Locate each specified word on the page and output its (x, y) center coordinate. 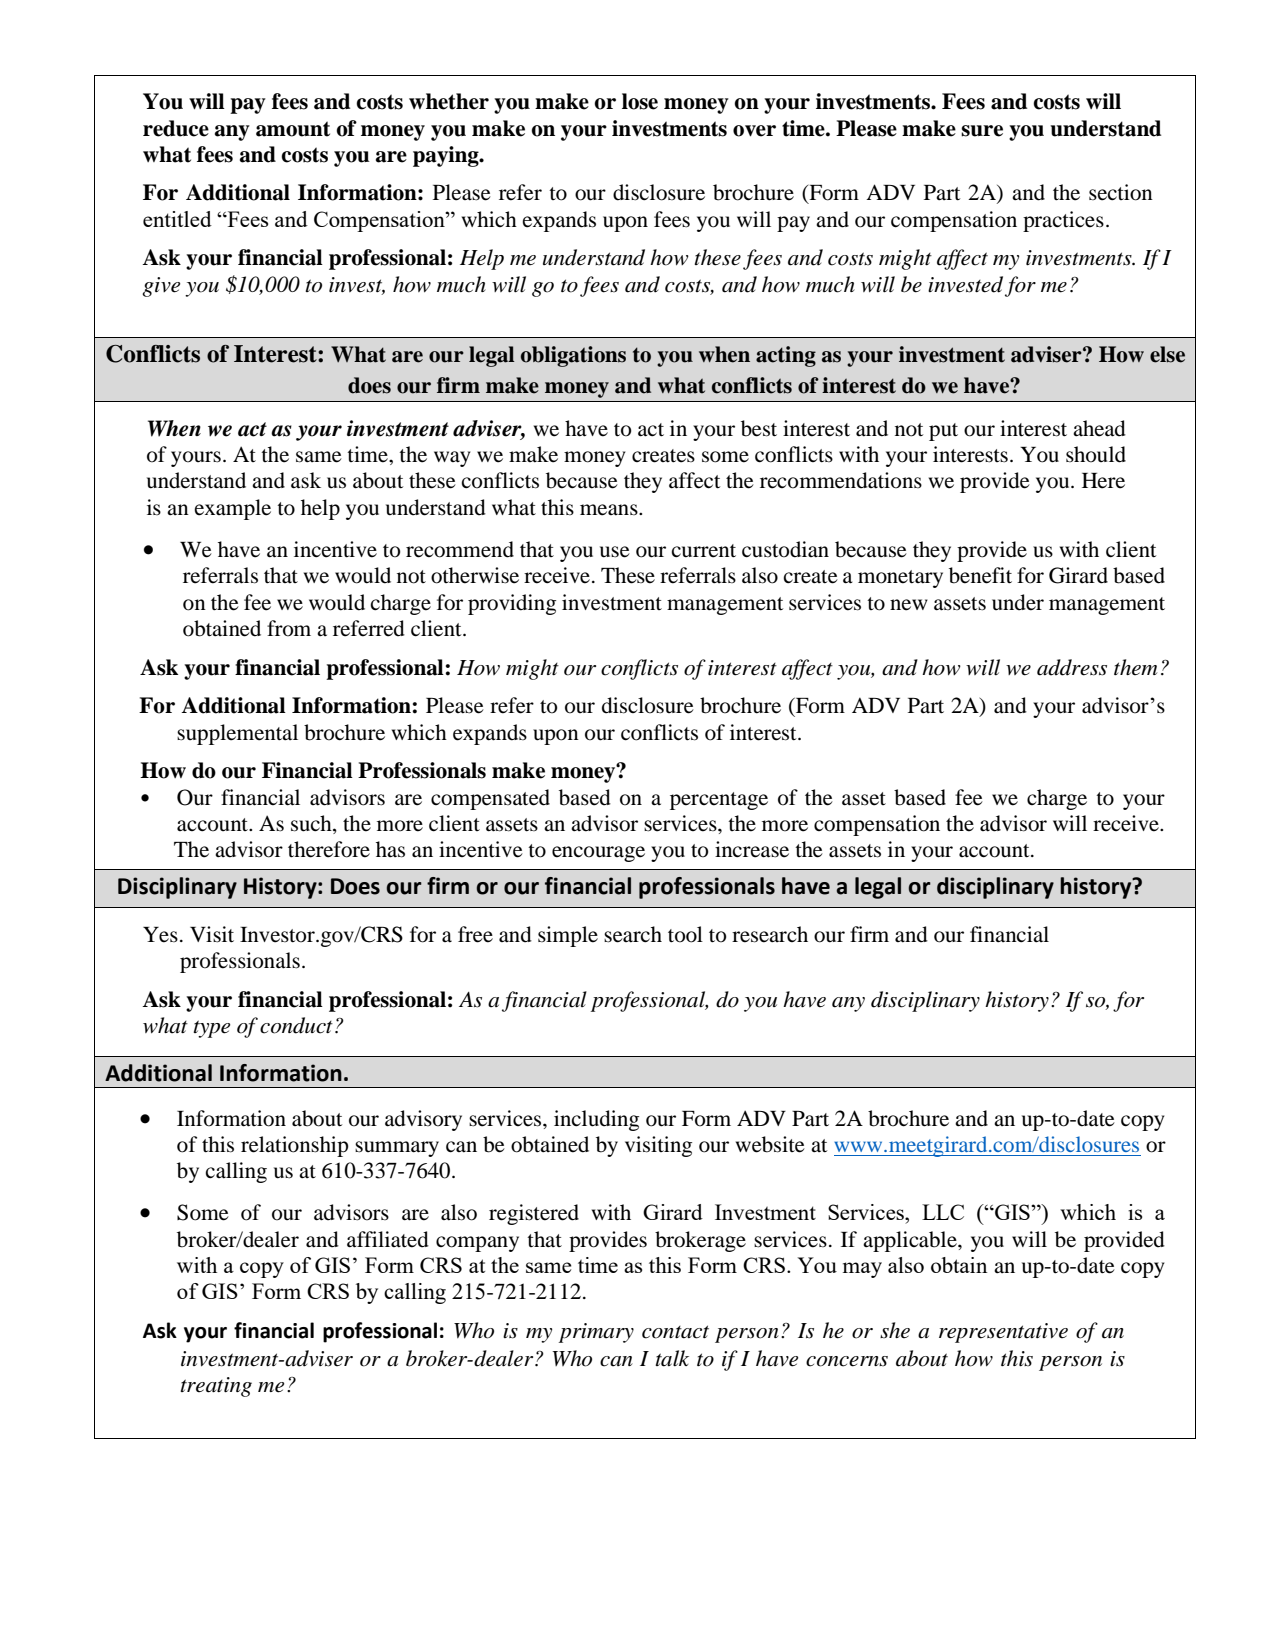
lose (640, 101)
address (1072, 667)
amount (293, 129)
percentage (719, 801)
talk (672, 1358)
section (1121, 192)
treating (216, 1387)
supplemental (237, 734)
